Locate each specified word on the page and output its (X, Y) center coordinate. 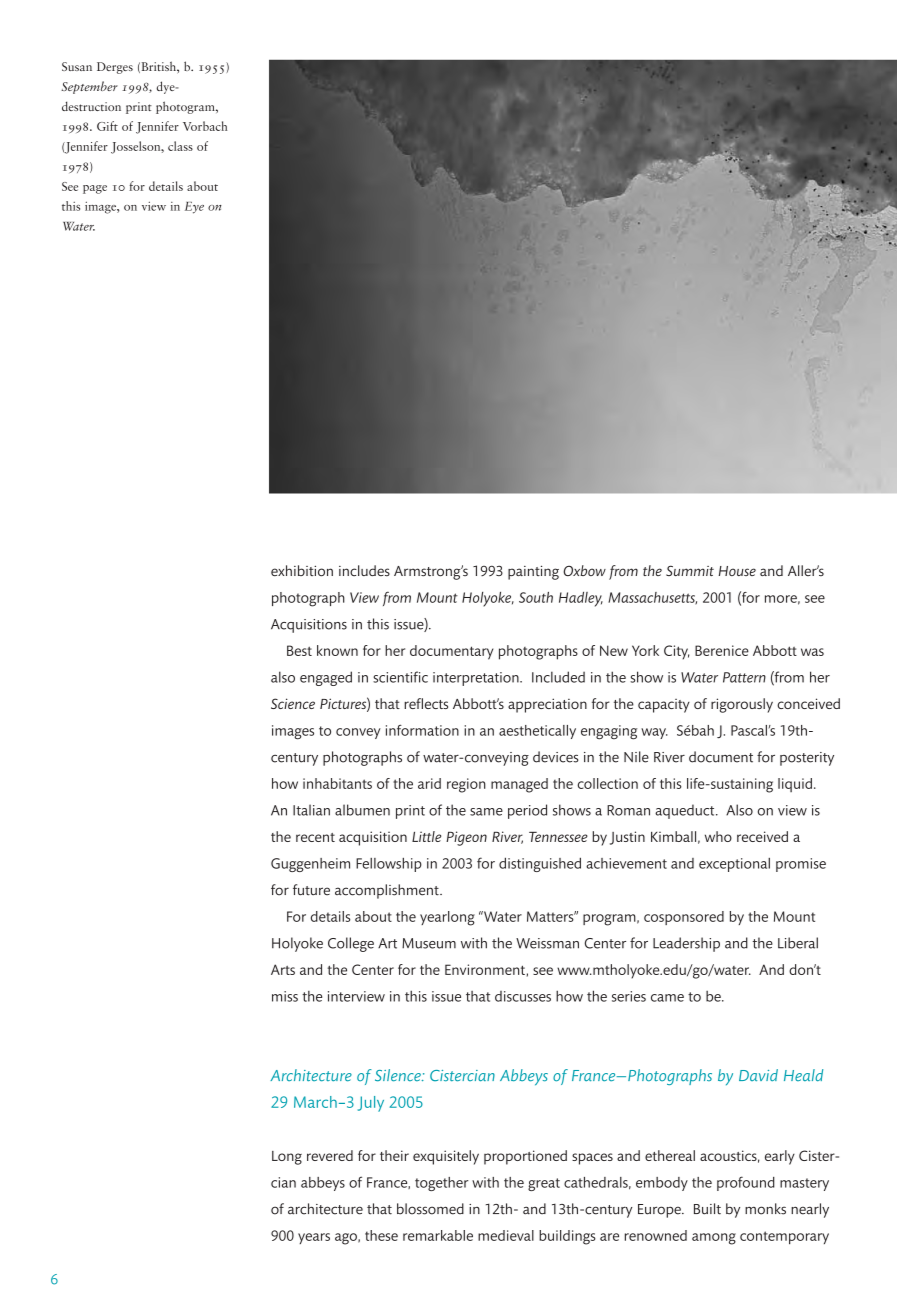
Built (707, 1209)
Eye (194, 208)
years (314, 1238)
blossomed (430, 1209)
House (737, 571)
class (180, 146)
